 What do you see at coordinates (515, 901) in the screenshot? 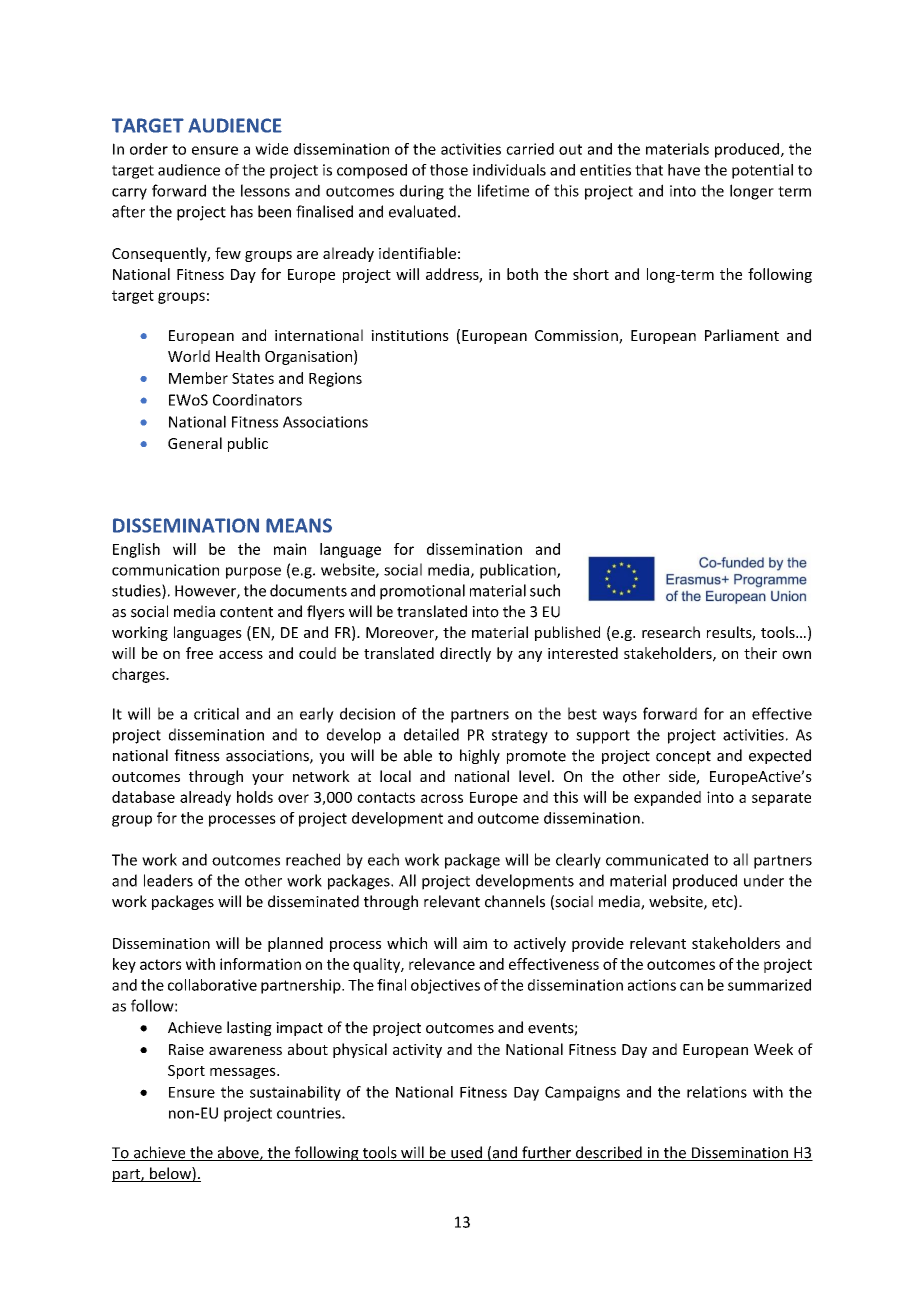
I see `channels` at bounding box center [515, 901].
